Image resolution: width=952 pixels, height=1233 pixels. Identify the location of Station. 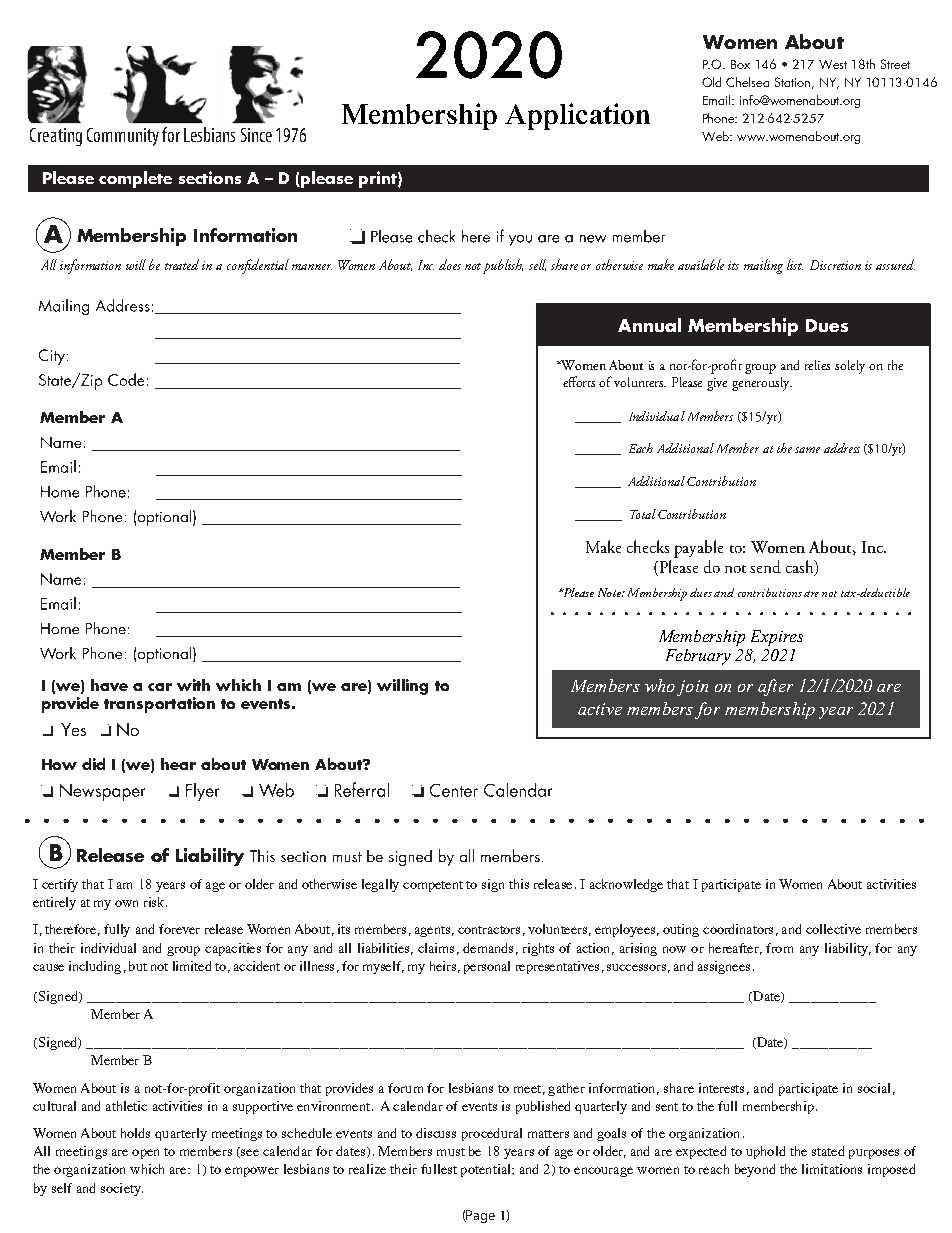
(792, 82).
